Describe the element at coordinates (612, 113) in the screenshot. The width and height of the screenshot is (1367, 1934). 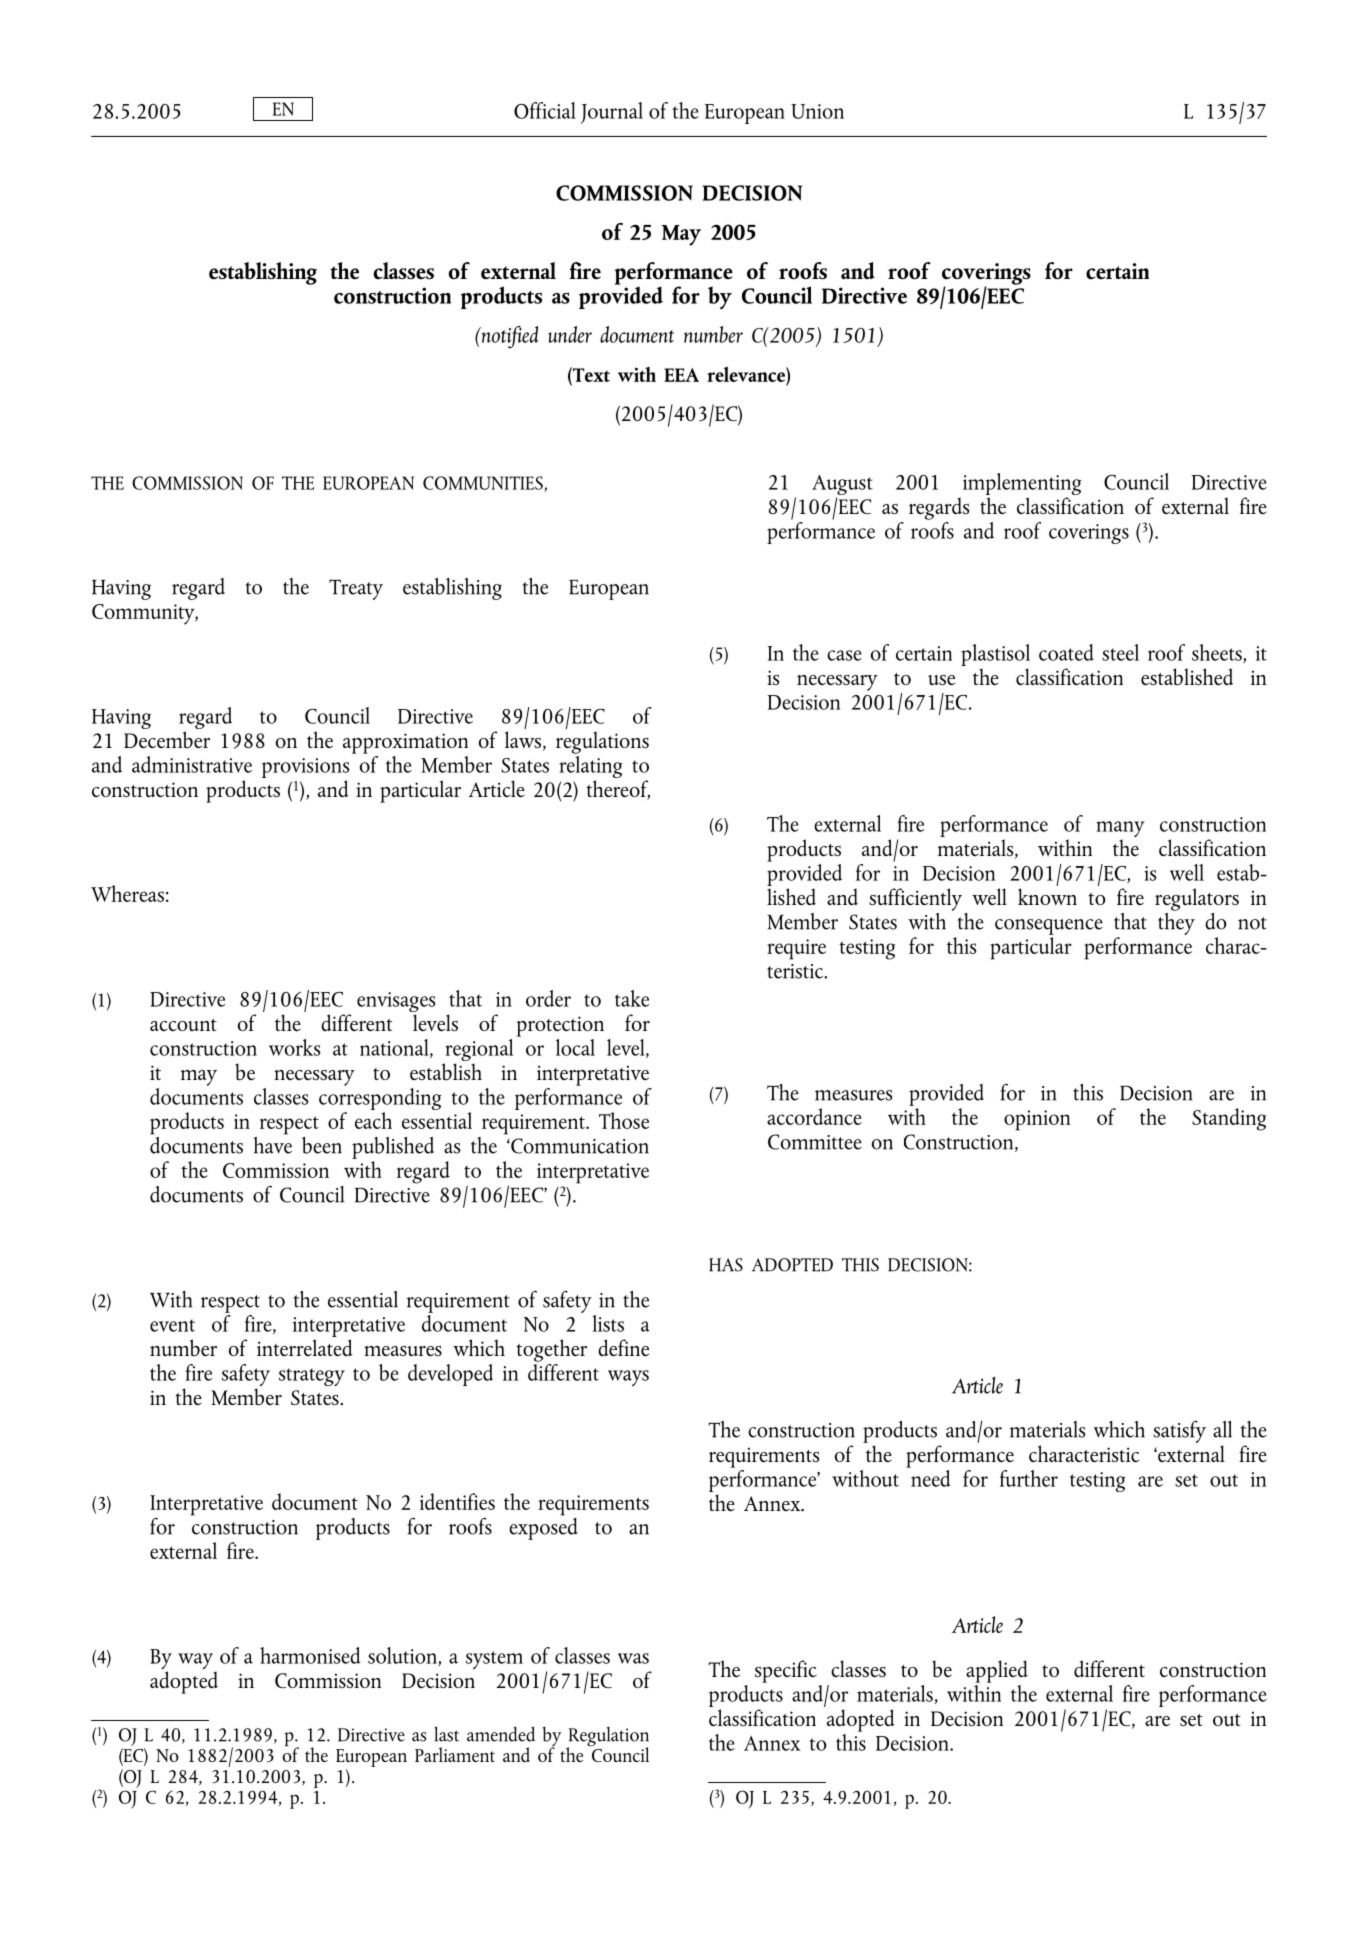
I see `Journal` at that location.
